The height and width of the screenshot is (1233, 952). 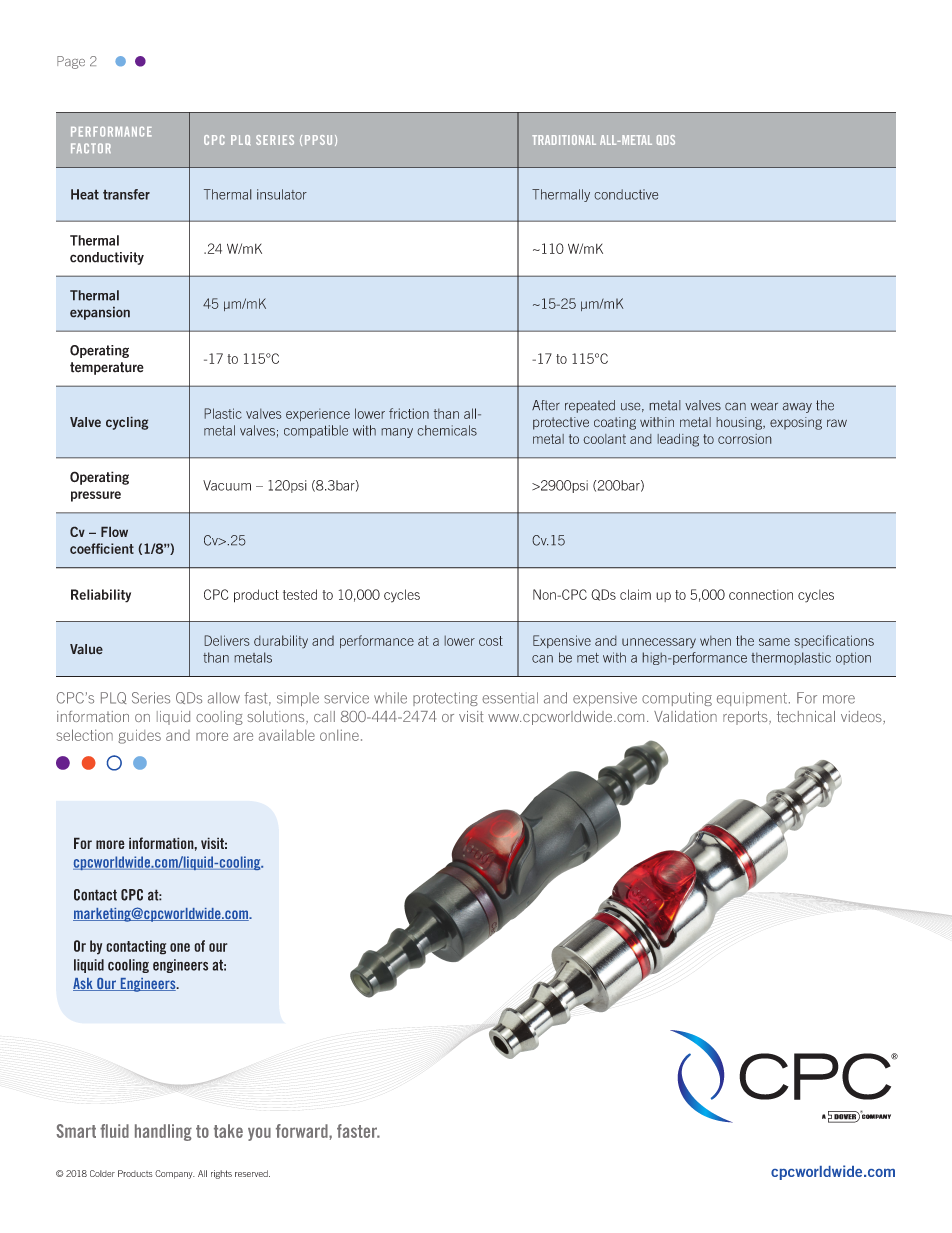 What do you see at coordinates (100, 313) in the screenshot?
I see `expansion` at bounding box center [100, 313].
